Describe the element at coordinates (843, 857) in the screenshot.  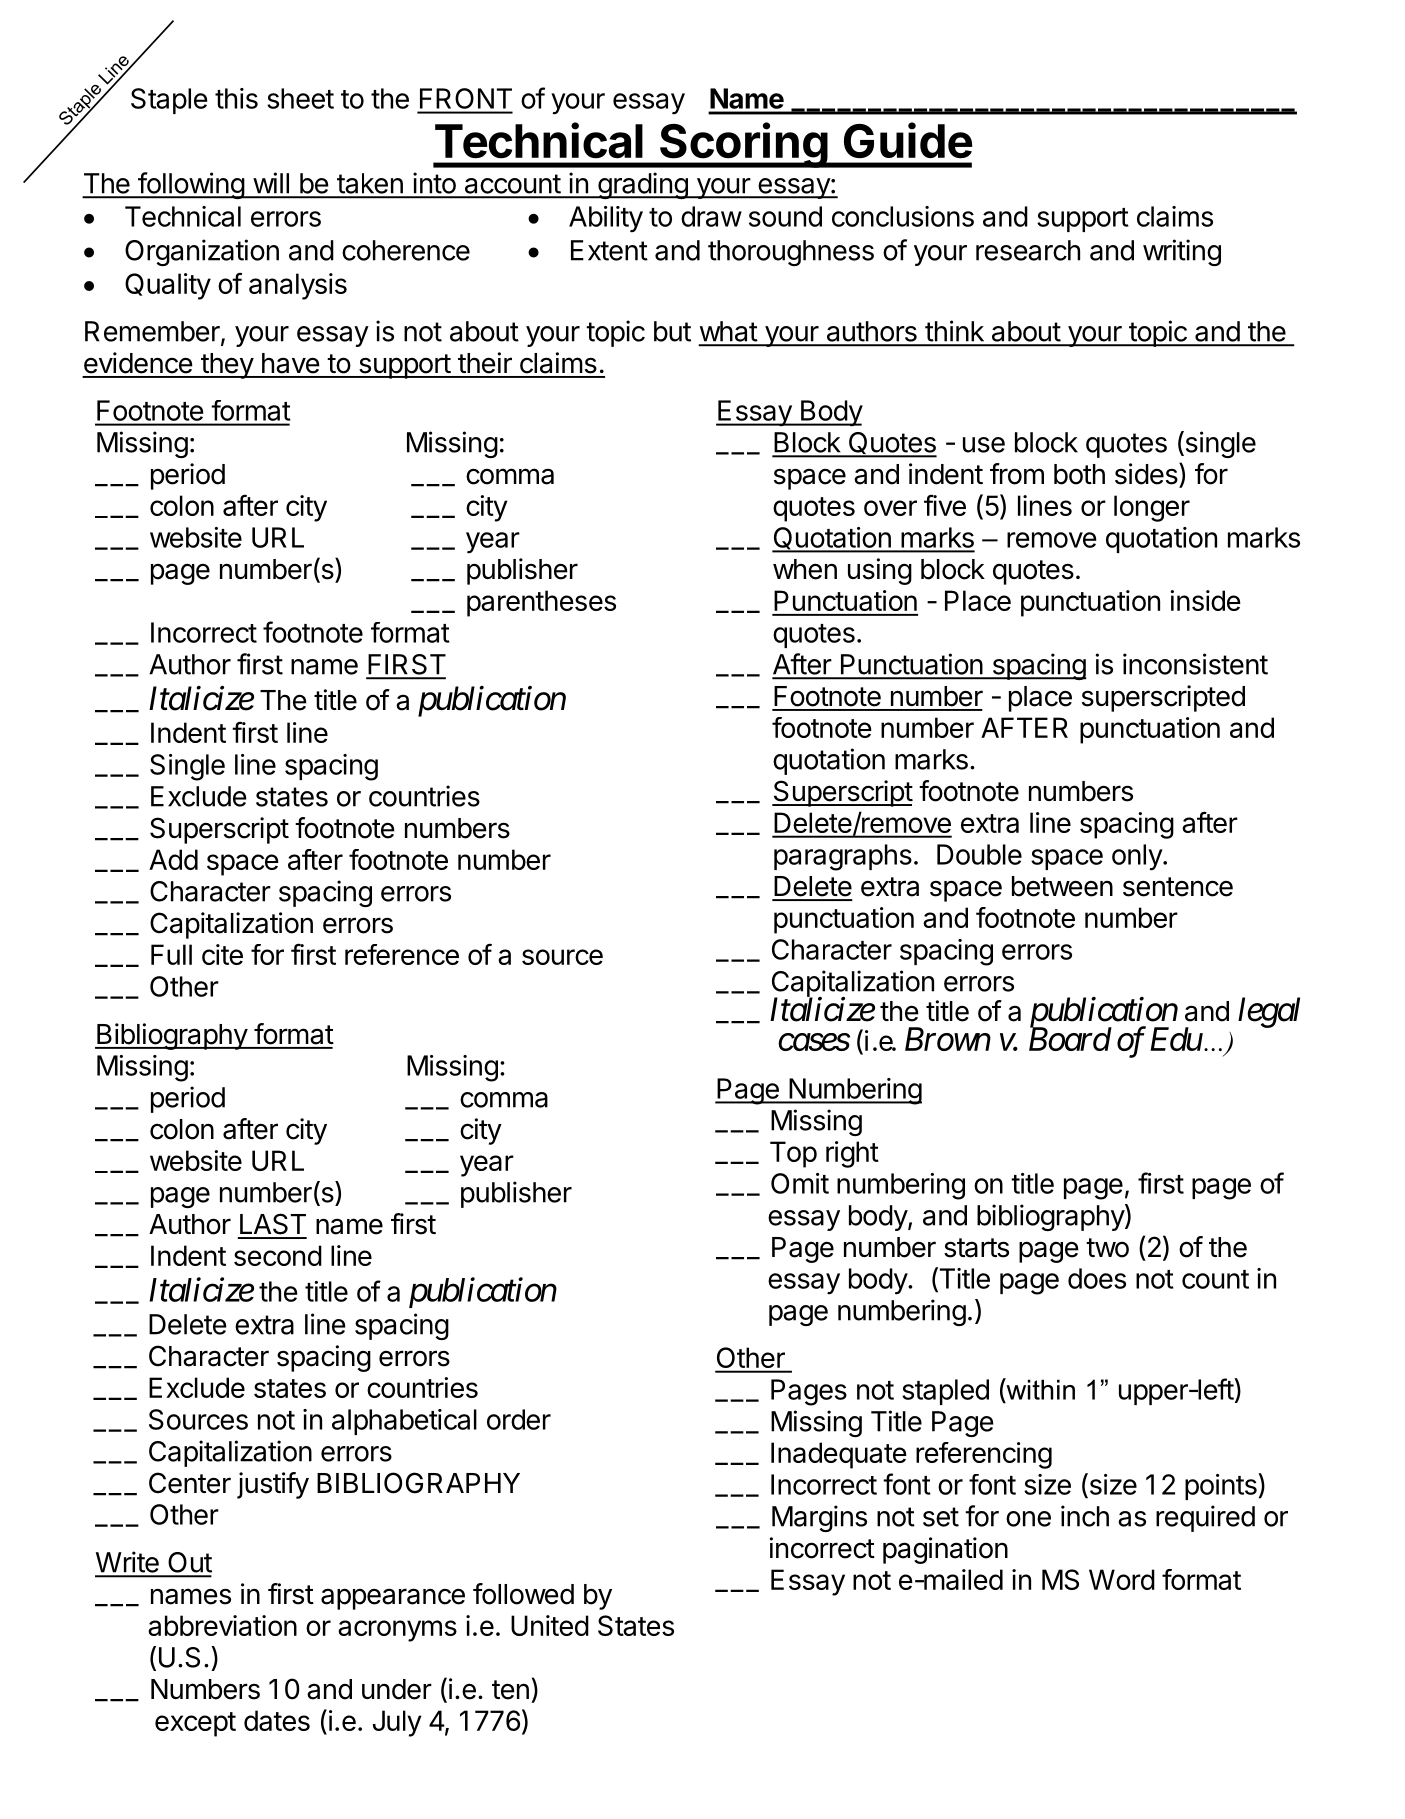
I see `paragraphs` at that location.
